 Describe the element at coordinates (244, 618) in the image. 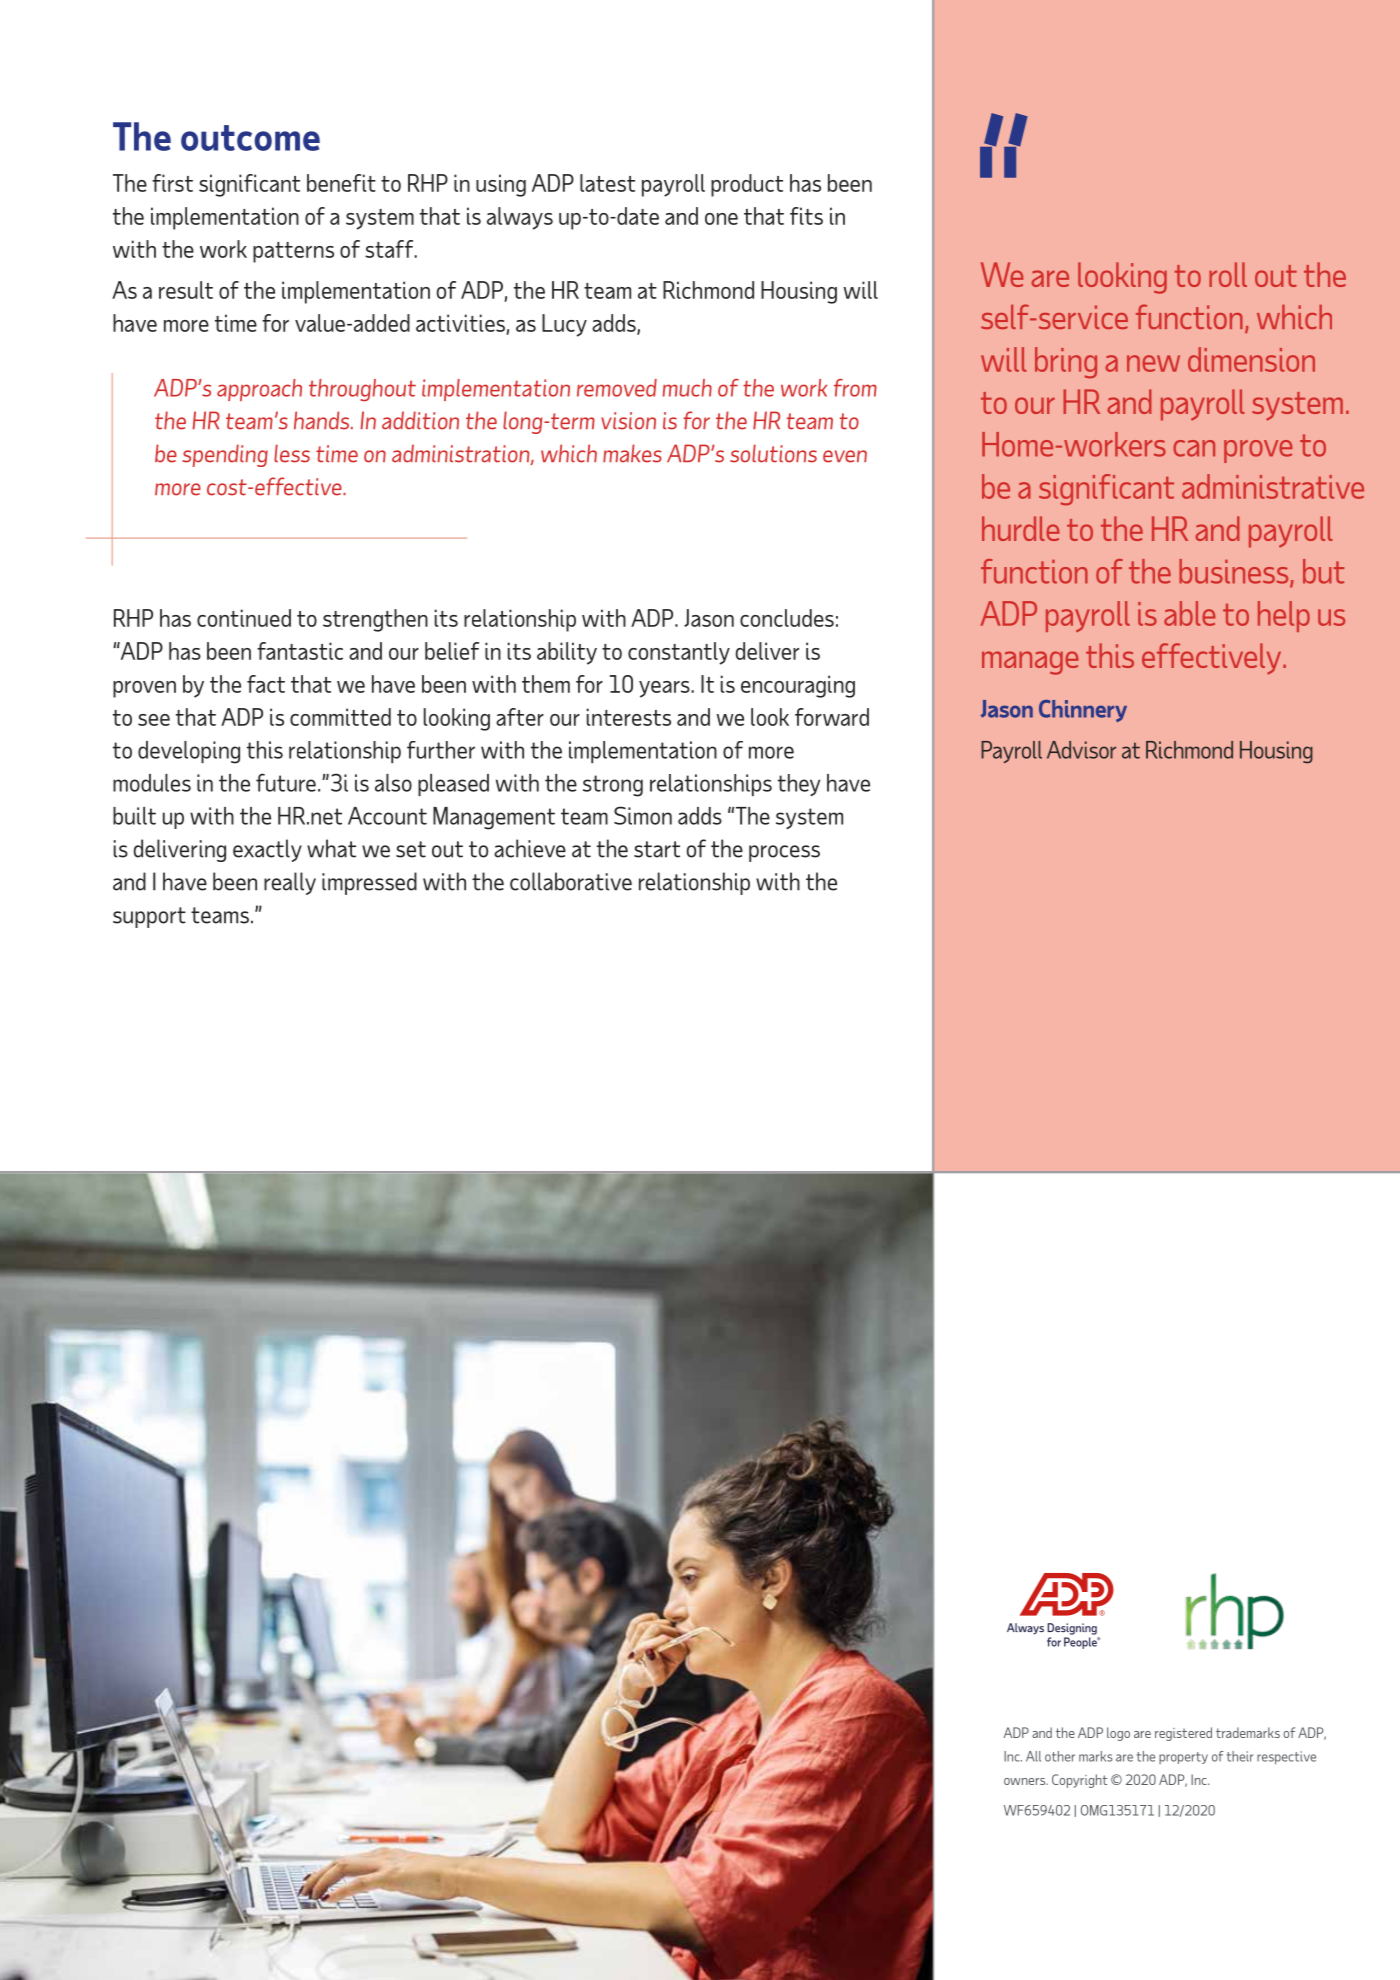

I see `continued` at that location.
